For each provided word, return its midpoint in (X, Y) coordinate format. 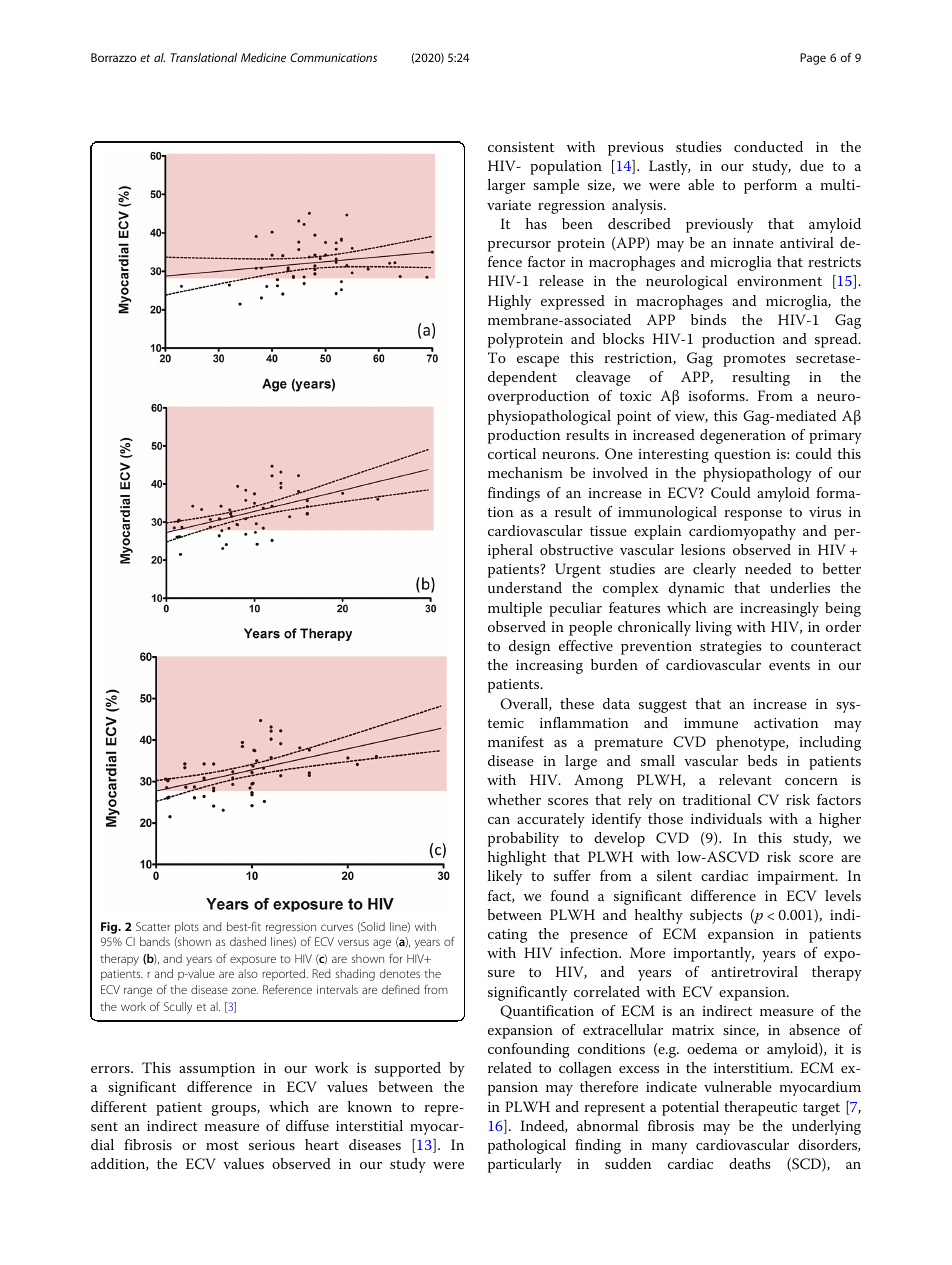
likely (505, 877)
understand (525, 587)
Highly (509, 302)
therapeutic (760, 1108)
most (222, 1145)
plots (187, 928)
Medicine (263, 57)
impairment (797, 878)
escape (538, 361)
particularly (525, 1165)
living (714, 628)
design (530, 647)
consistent (521, 147)
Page (813, 59)
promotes (754, 360)
